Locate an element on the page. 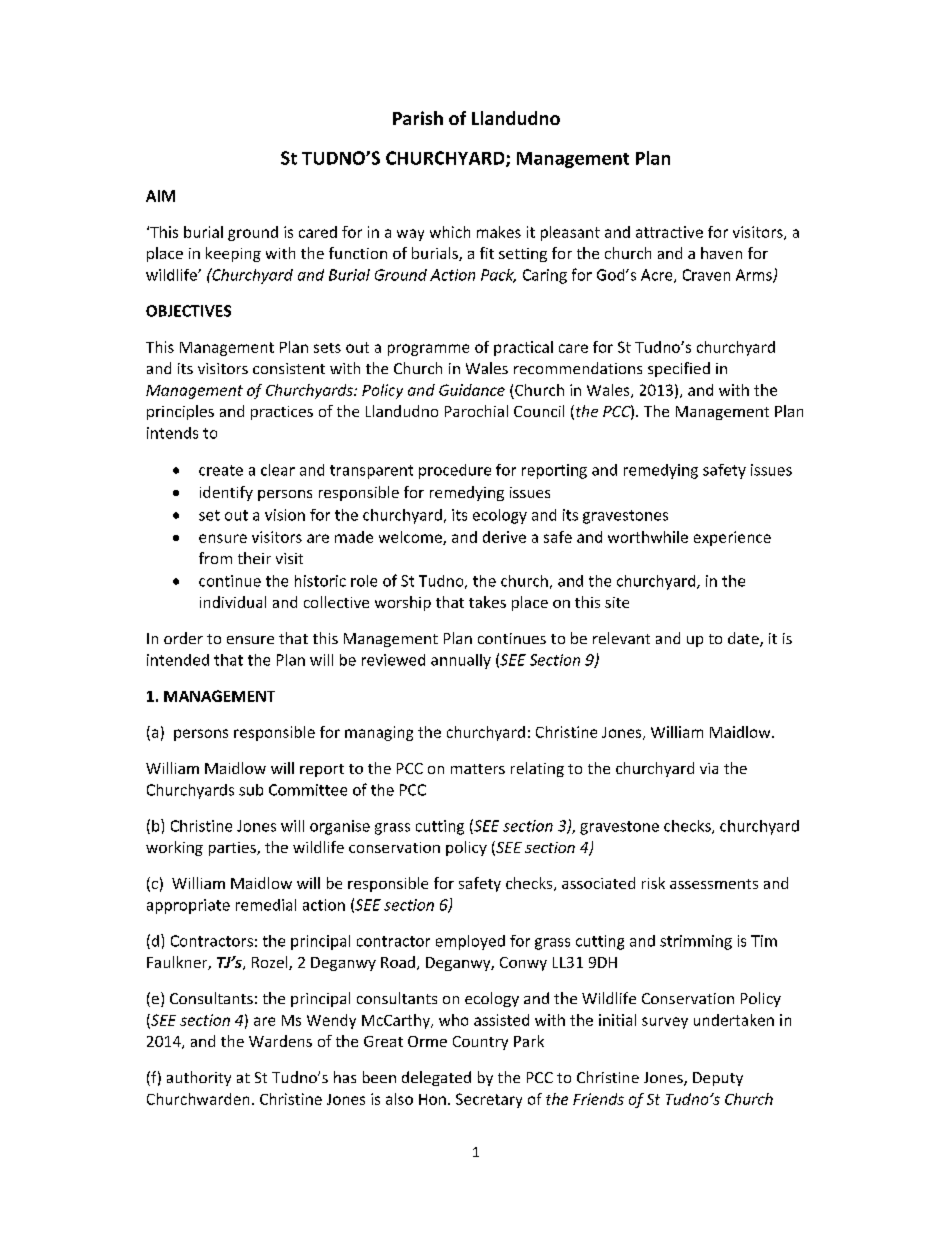  Parish is located at coordinates (418, 118).
